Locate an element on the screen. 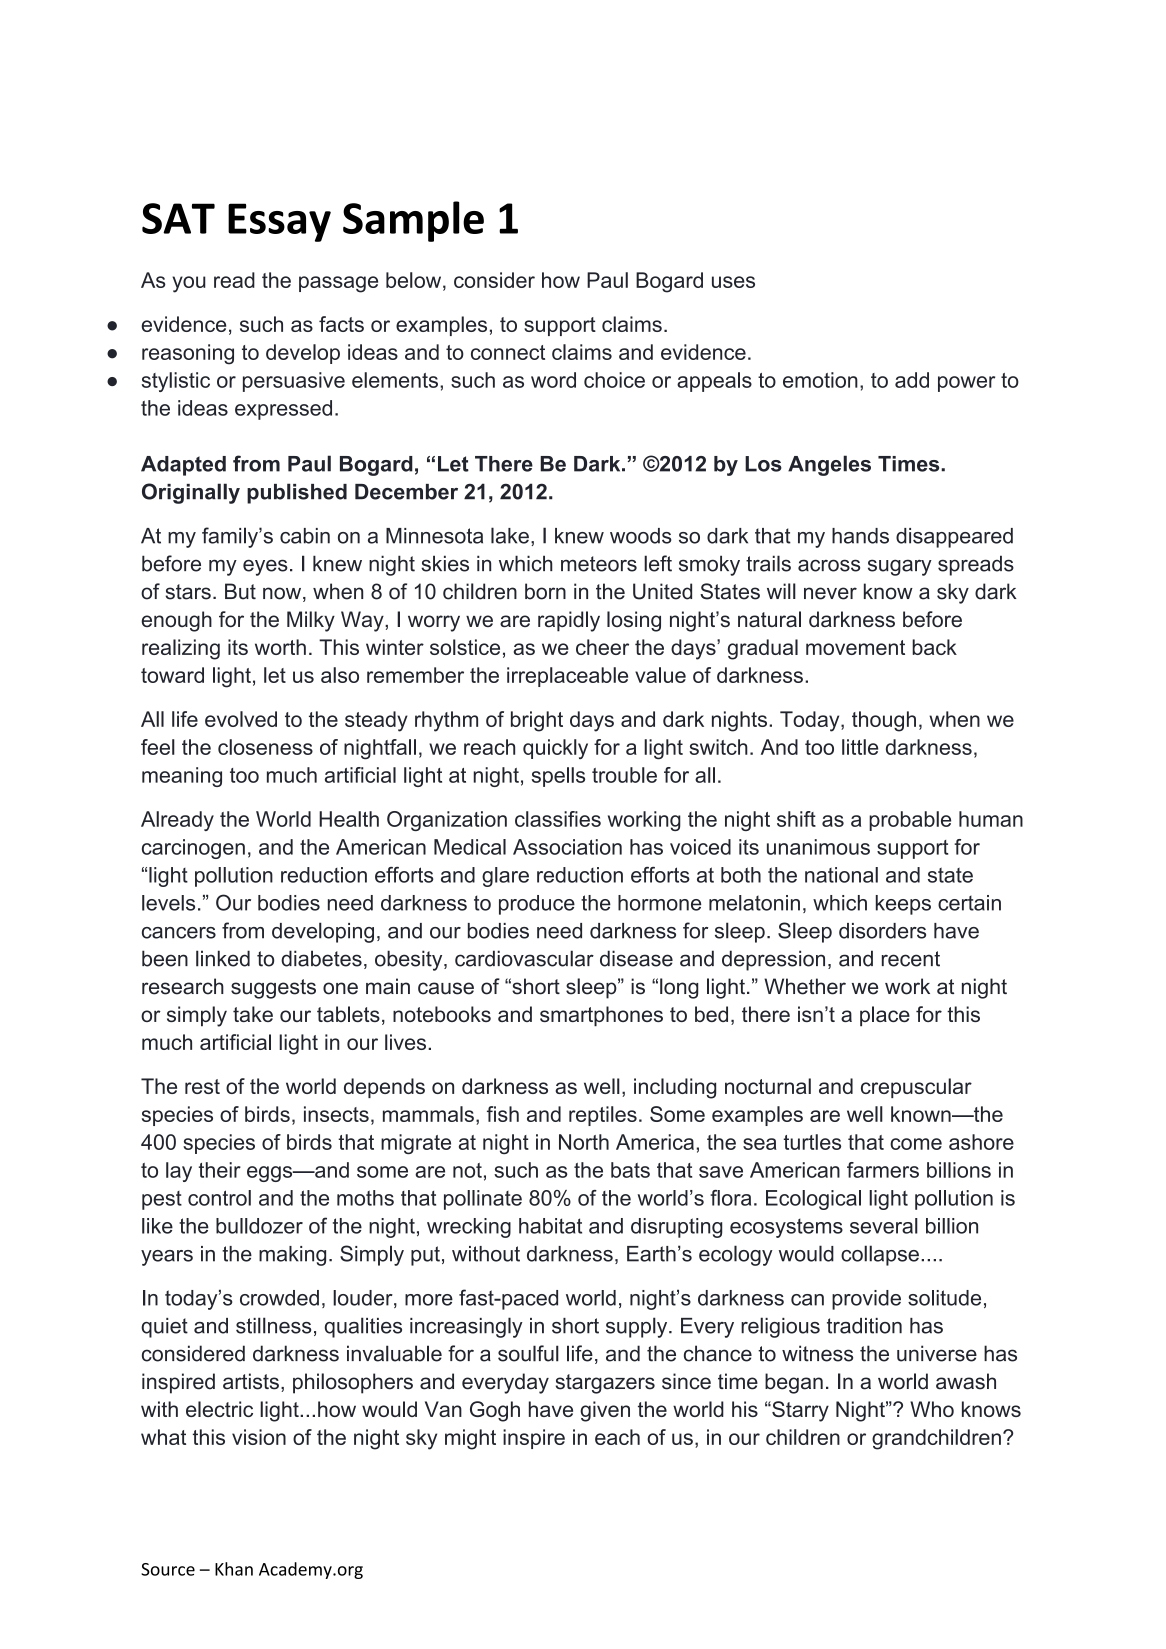 The width and height of the screenshot is (1166, 1649). carcinogen is located at coordinates (193, 849).
